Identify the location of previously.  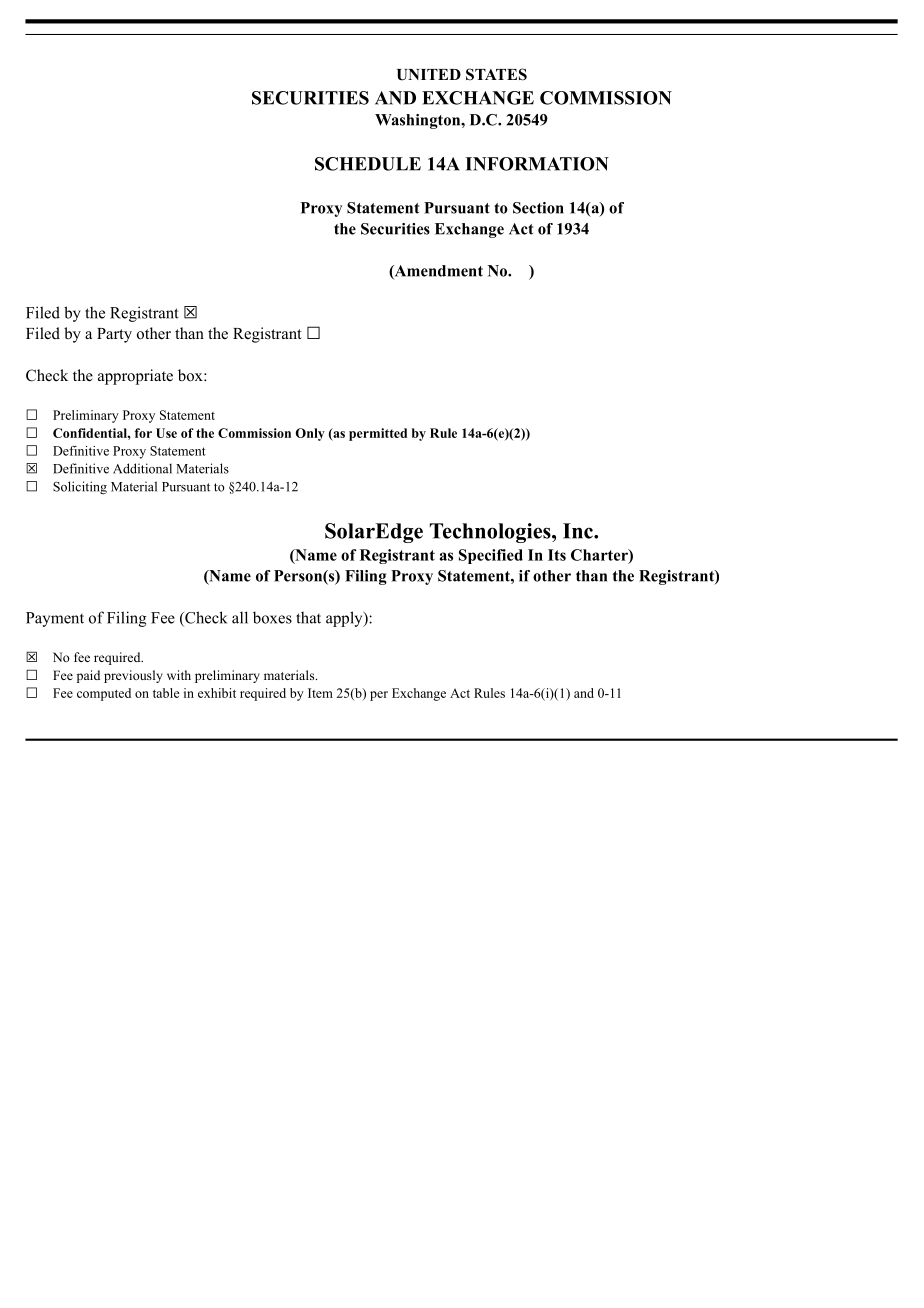
(133, 676).
